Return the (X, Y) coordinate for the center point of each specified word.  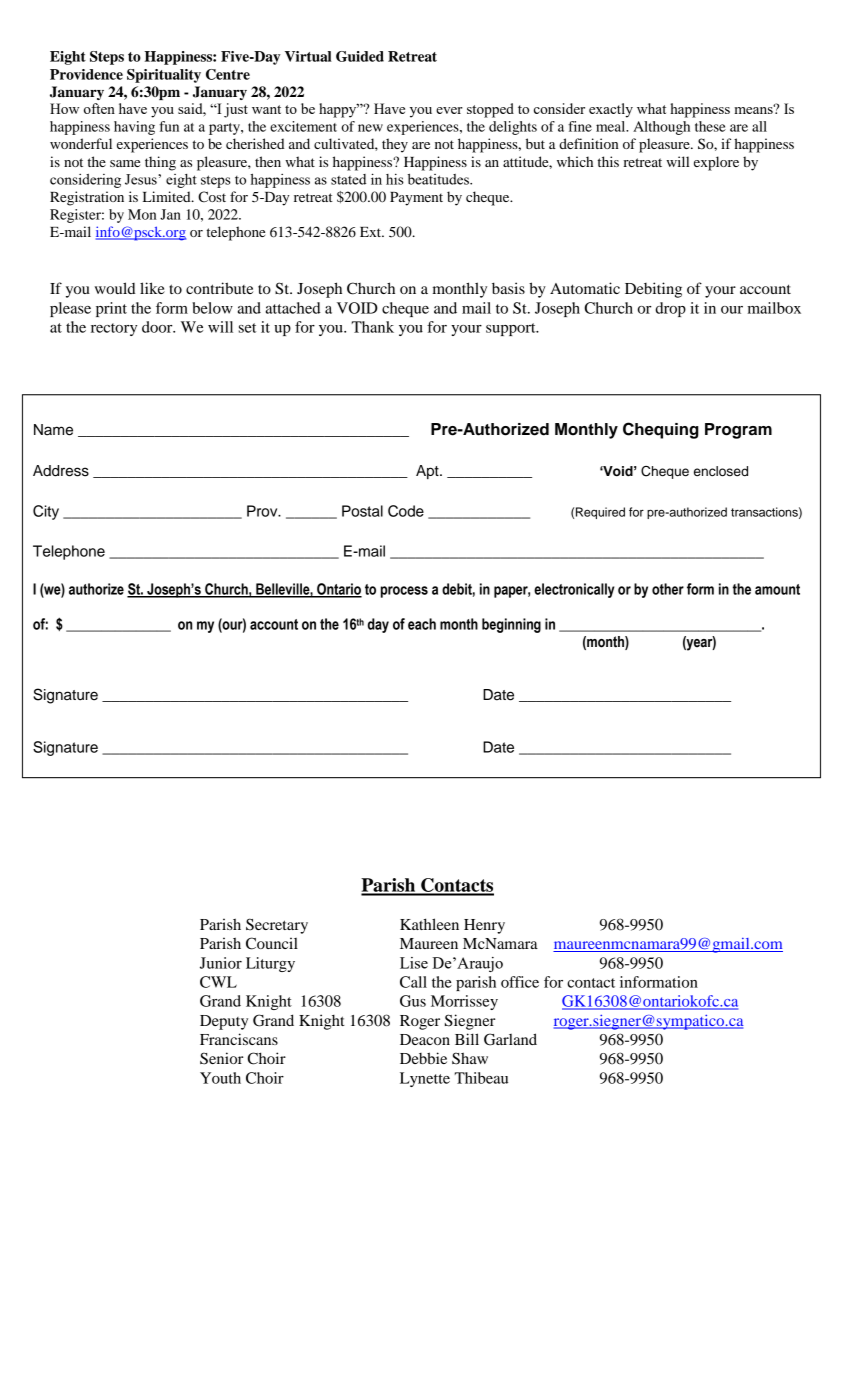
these (710, 126)
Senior (221, 1058)
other (668, 589)
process (404, 592)
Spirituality (164, 76)
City (46, 512)
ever (449, 110)
